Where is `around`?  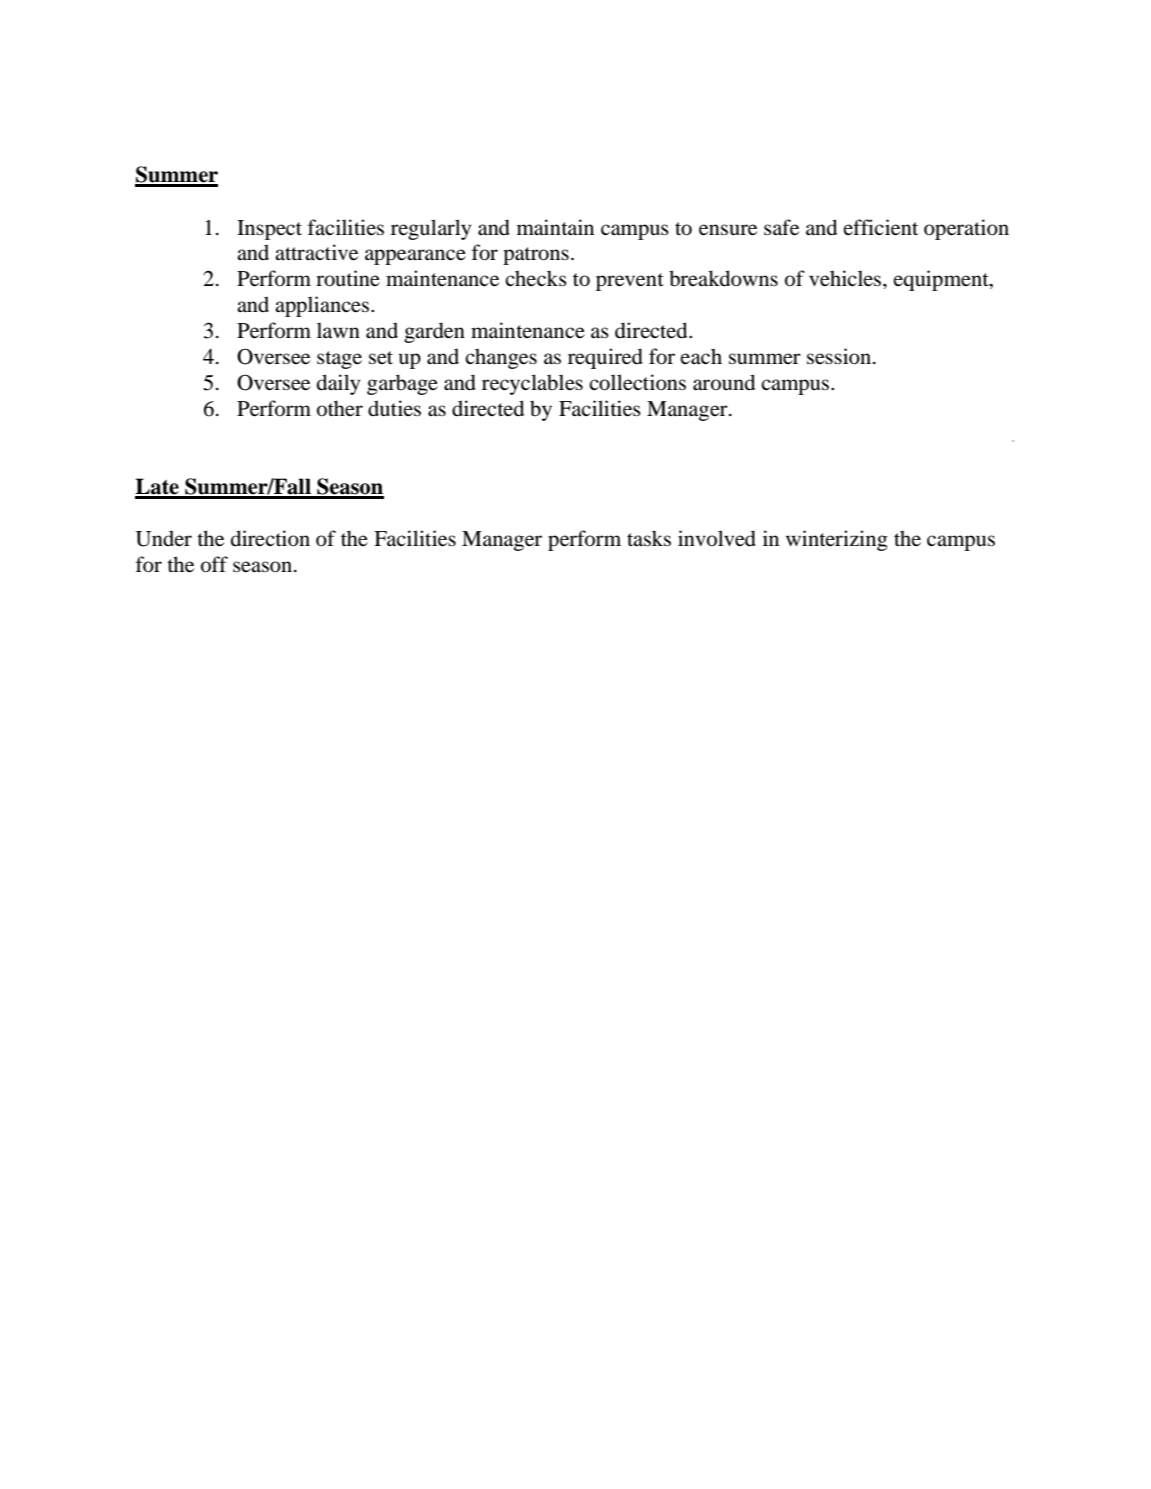 around is located at coordinates (724, 382).
